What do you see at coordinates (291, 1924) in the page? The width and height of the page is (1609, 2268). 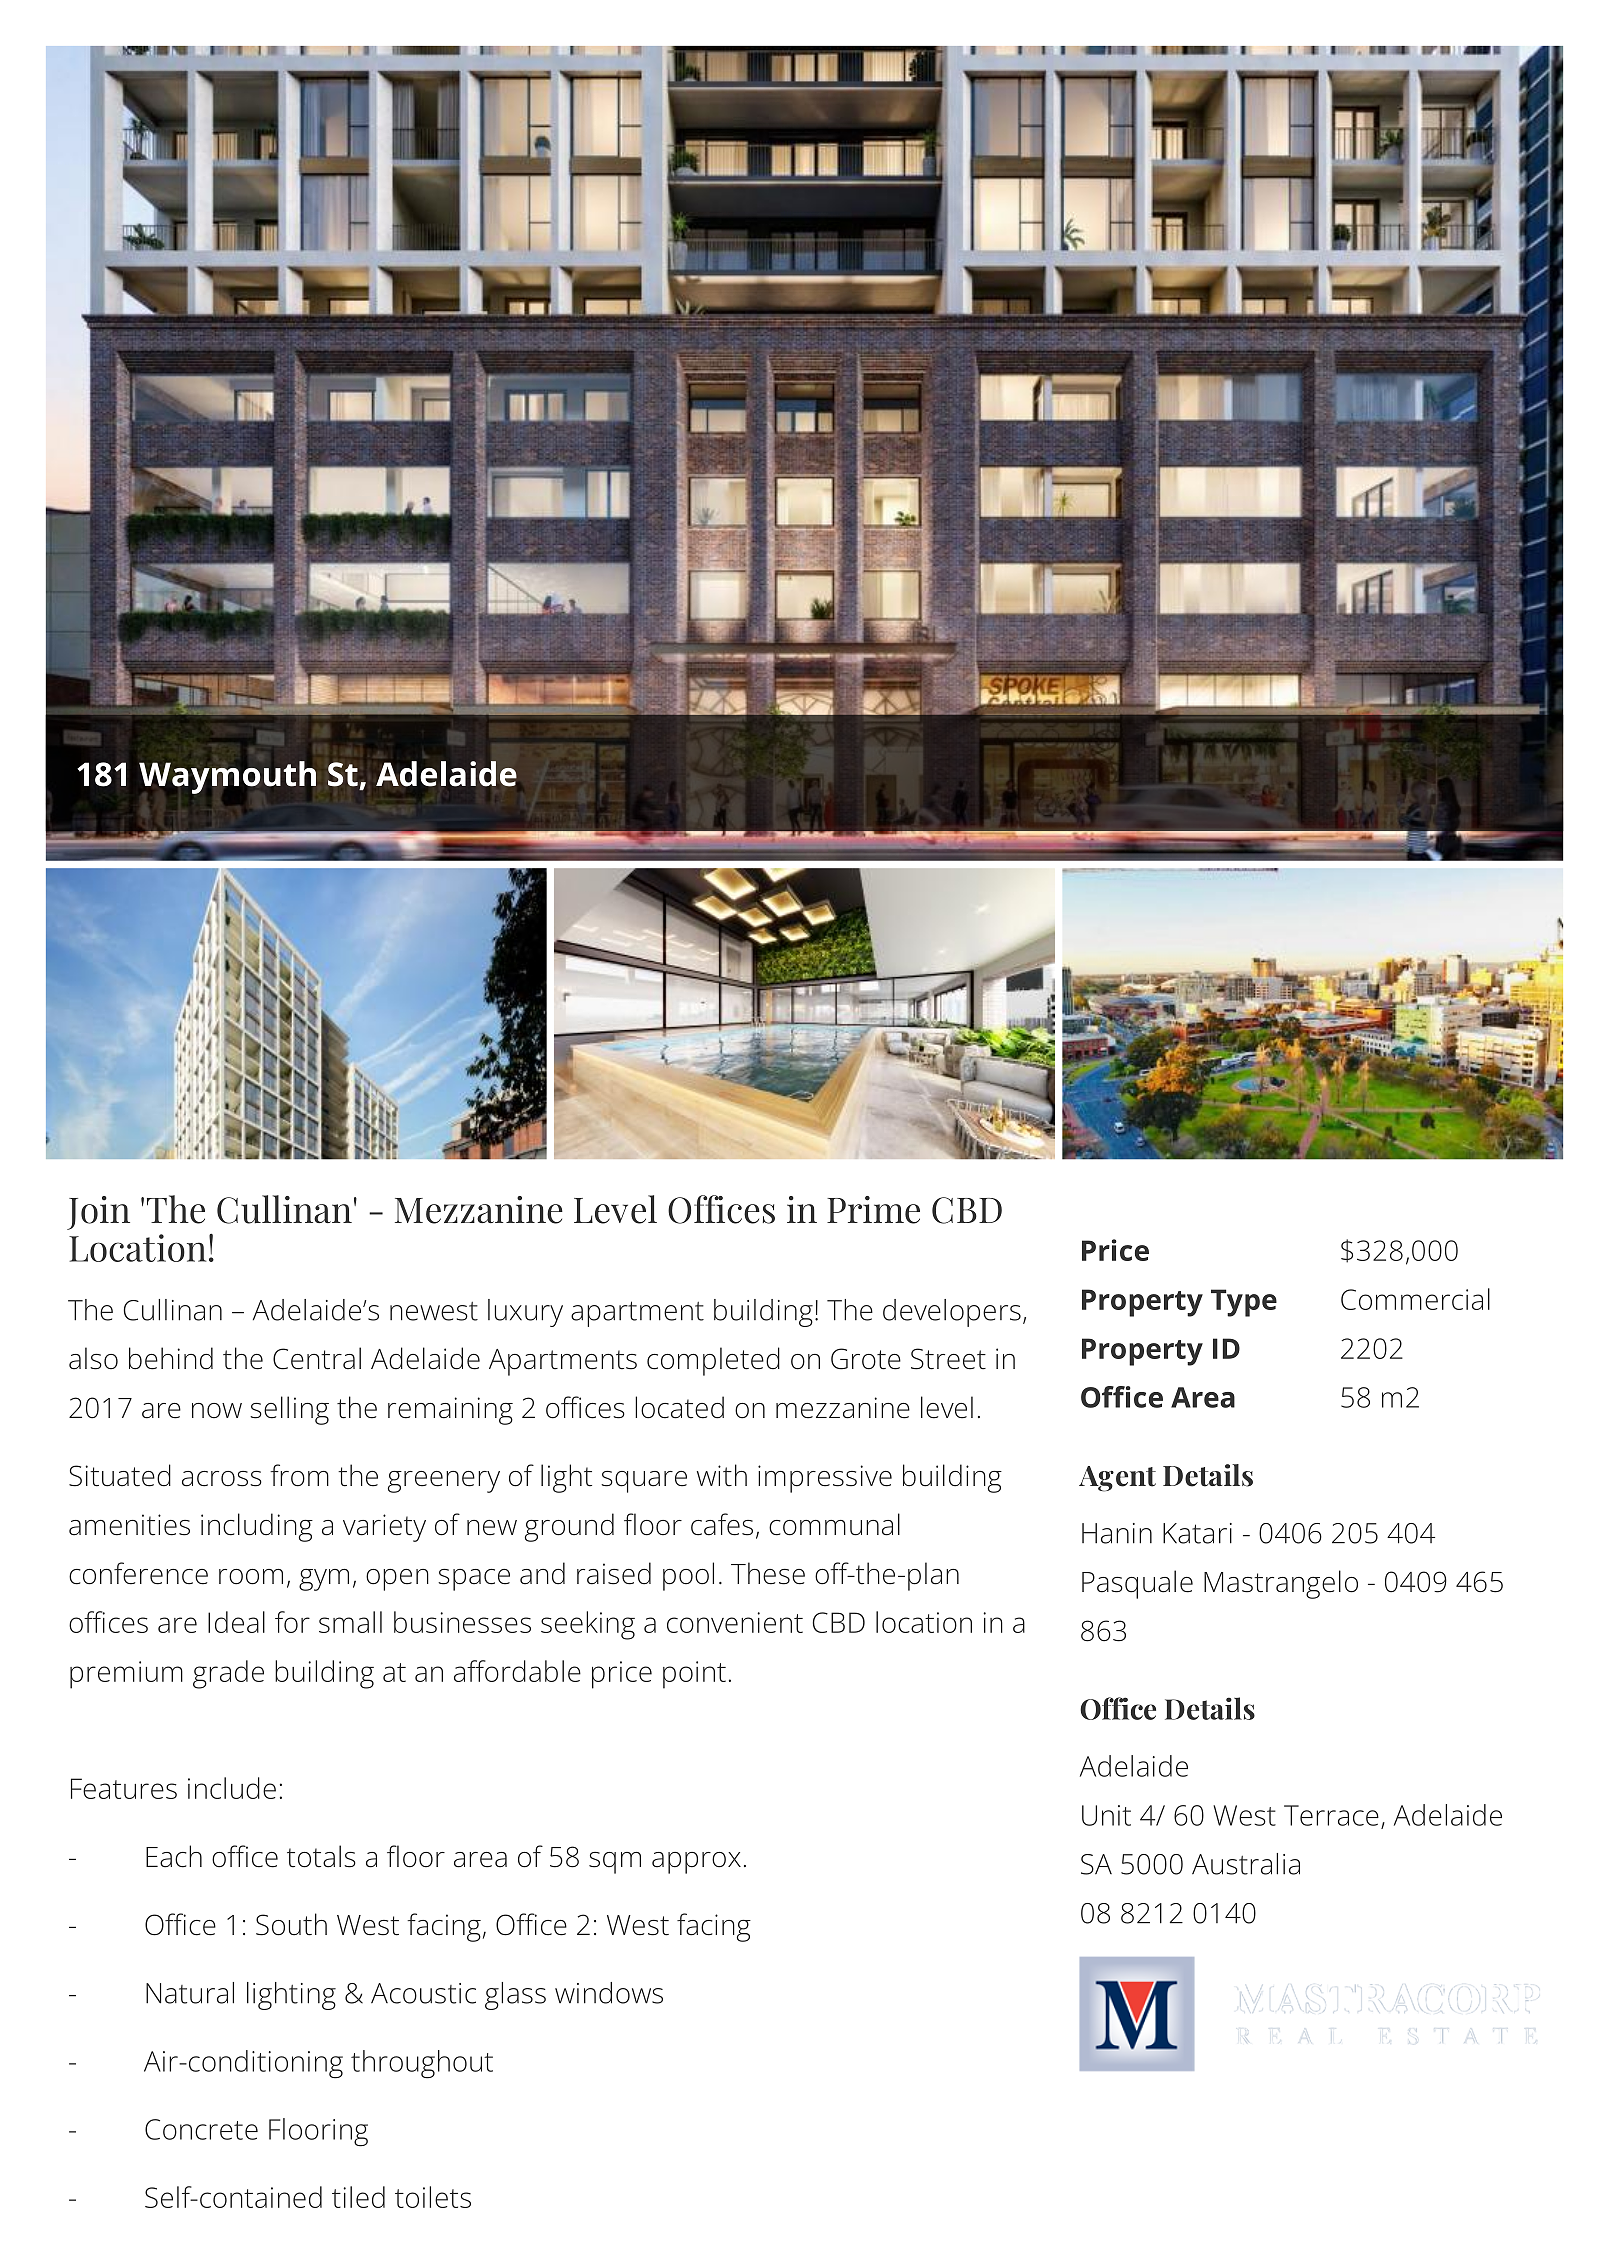 I see `South` at bounding box center [291, 1924].
